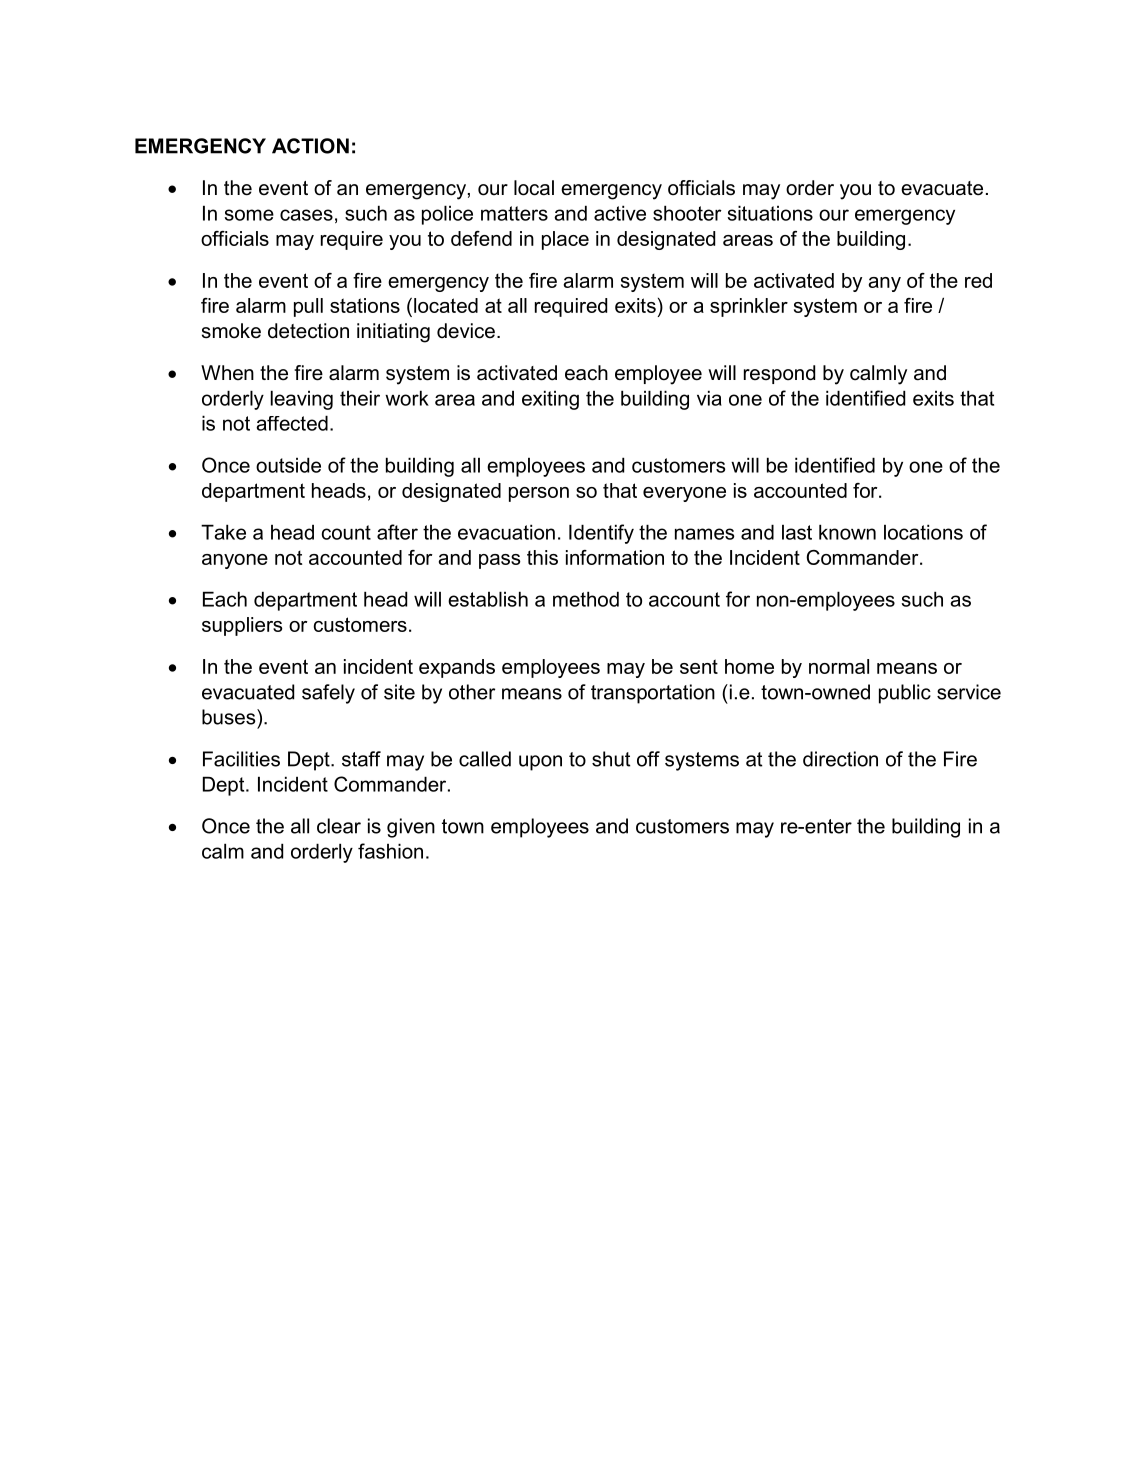 Image resolution: width=1139 pixels, height=1474 pixels. What do you see at coordinates (615, 557) in the screenshot?
I see `information` at bounding box center [615, 557].
